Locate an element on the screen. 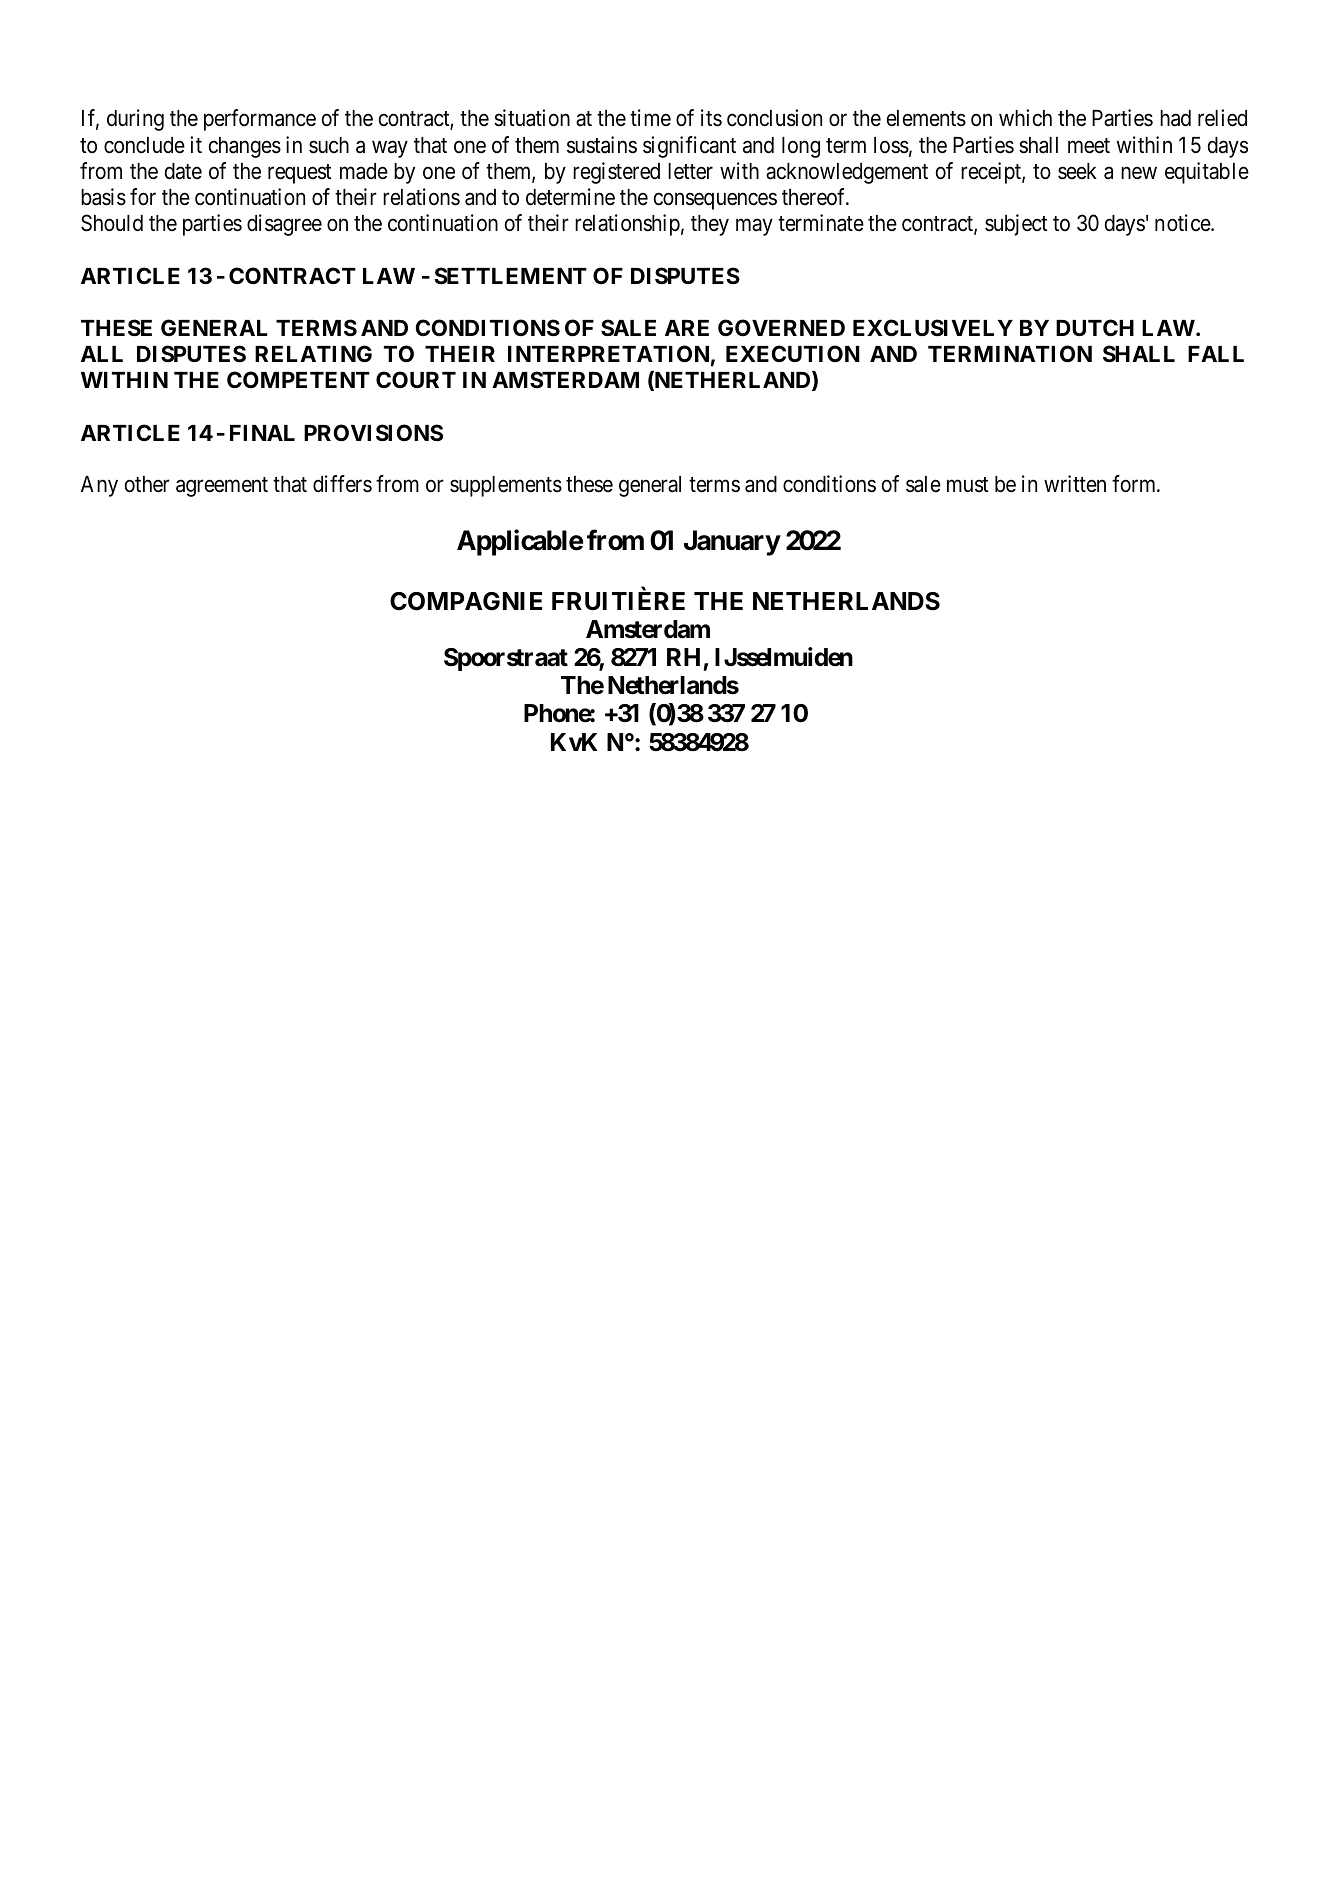 The image size is (1328, 1878). meet is located at coordinates (1089, 146).
